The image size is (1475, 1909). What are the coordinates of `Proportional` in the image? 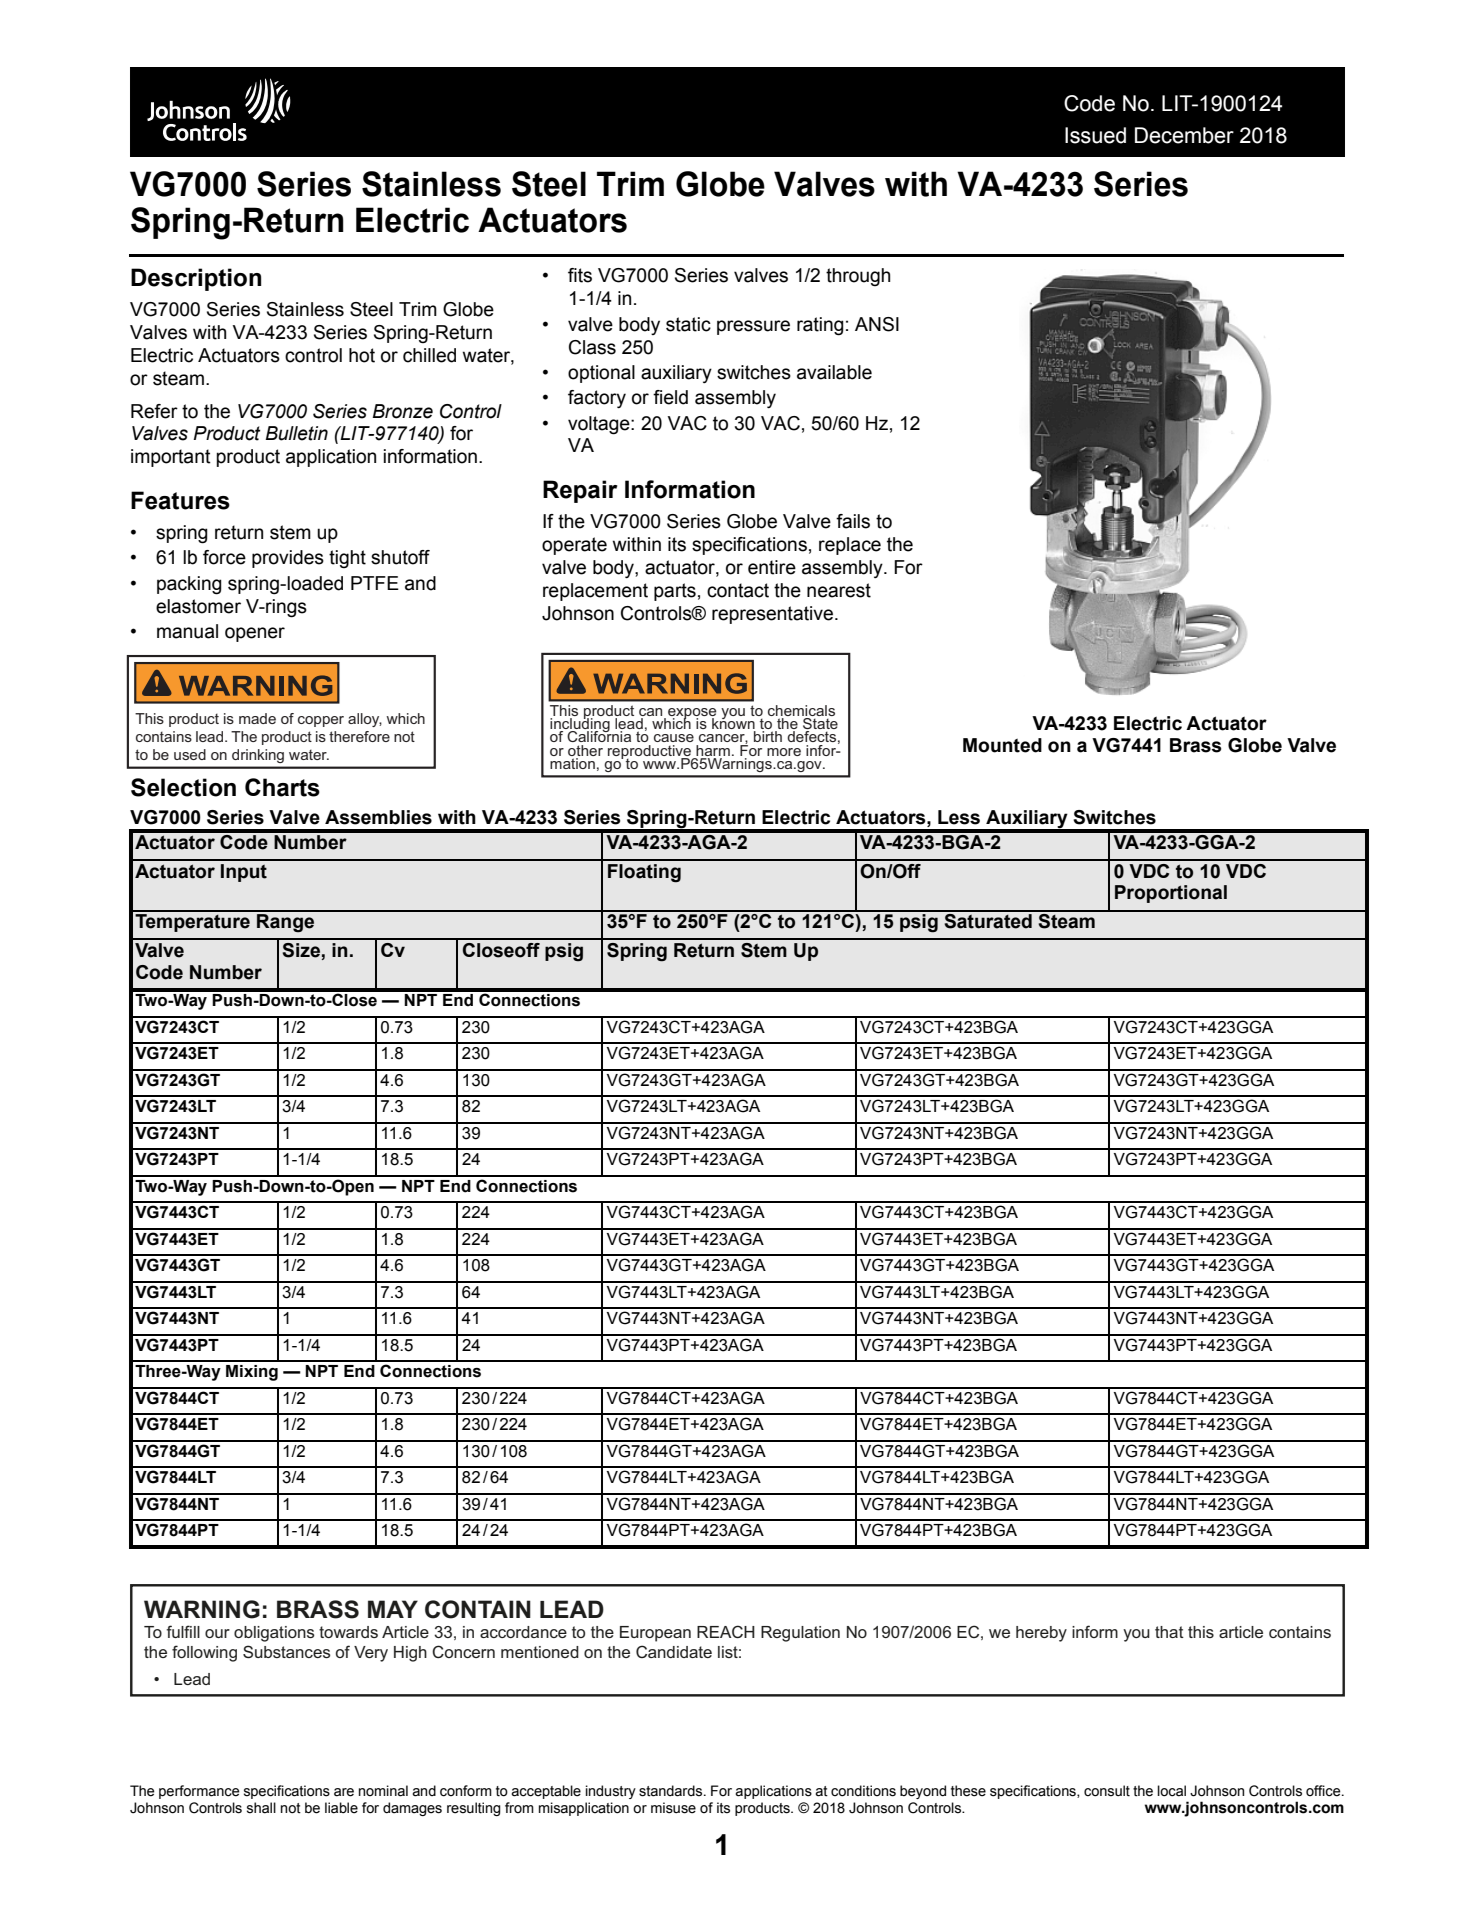 It's located at (1171, 894).
